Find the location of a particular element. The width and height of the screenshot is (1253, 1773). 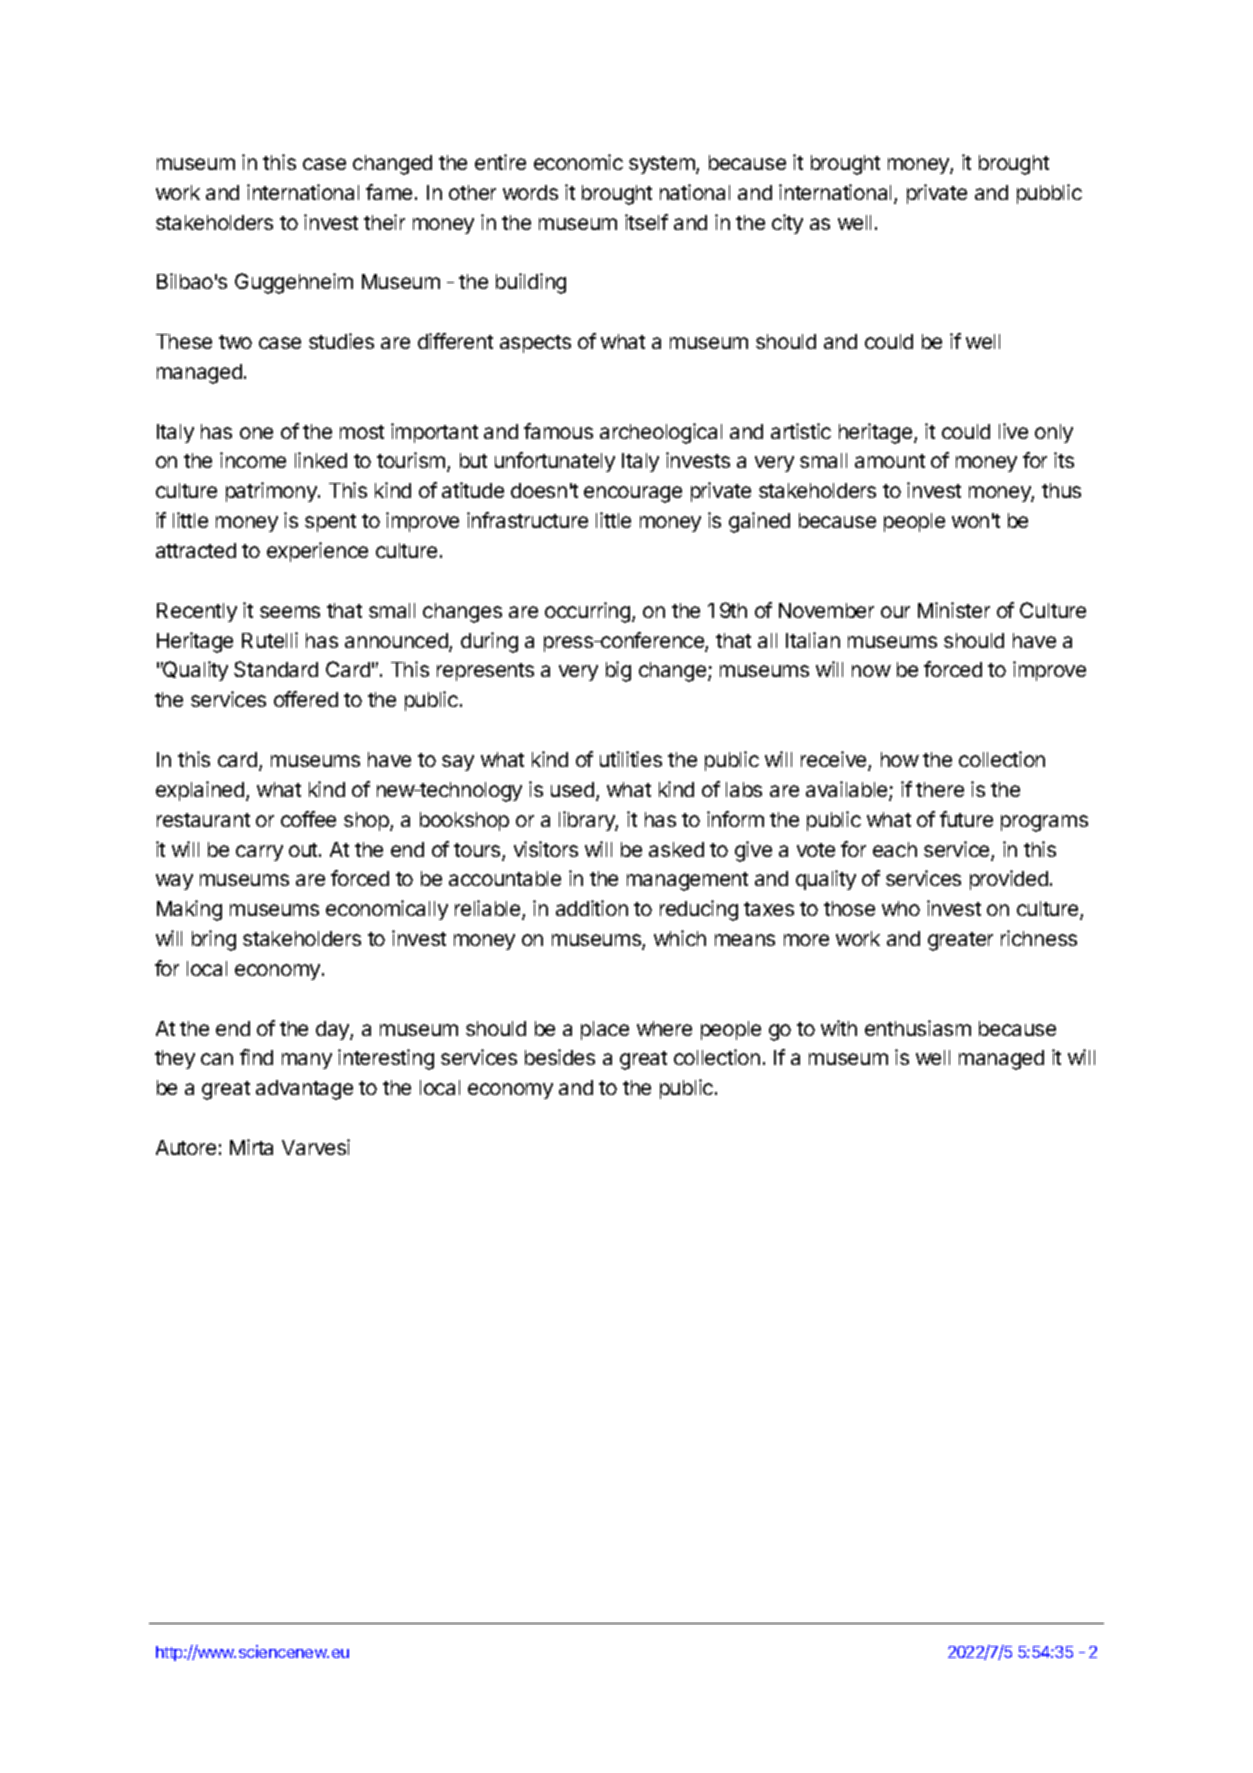

besides is located at coordinates (560, 1057).
